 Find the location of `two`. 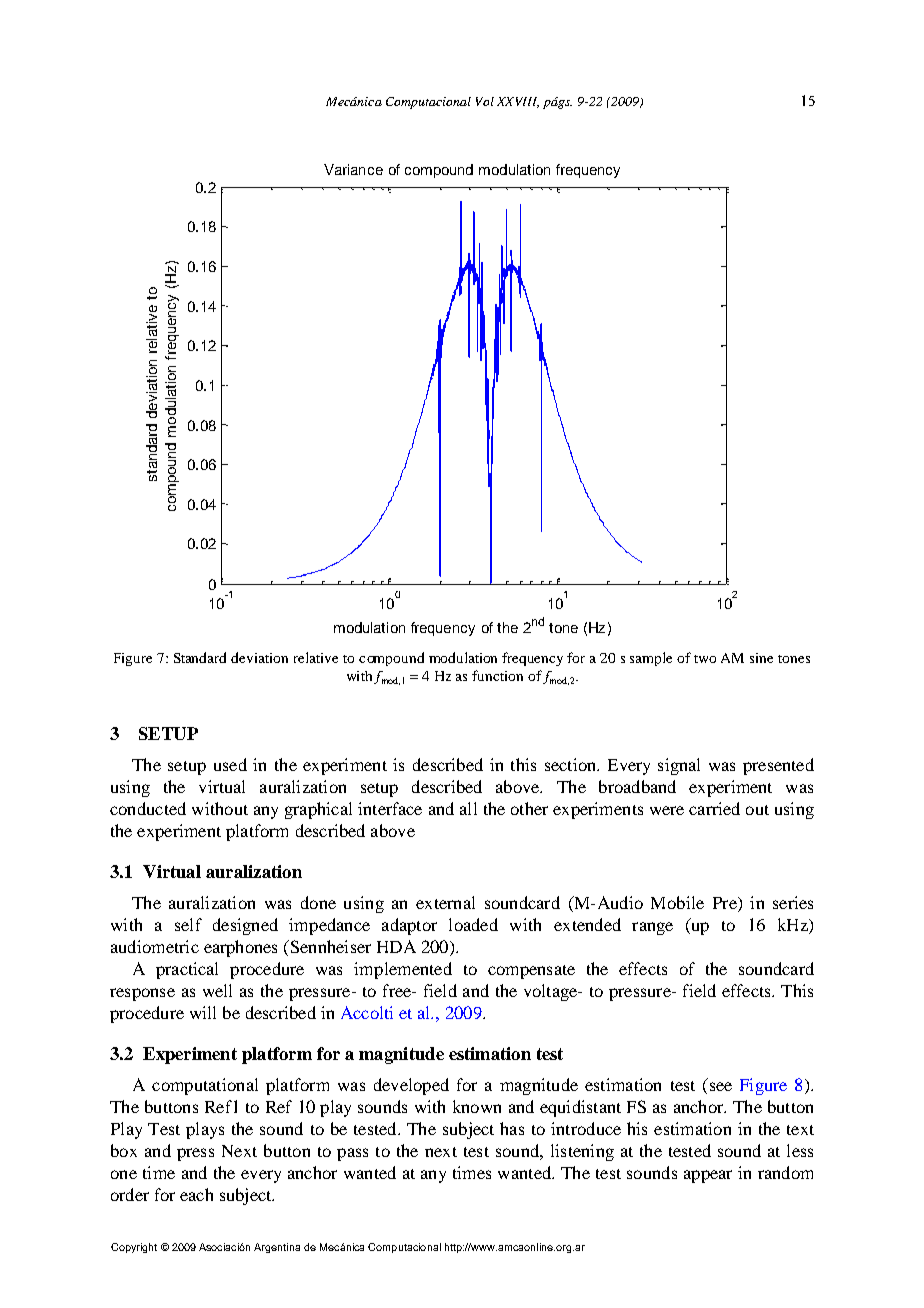

two is located at coordinates (705, 659).
